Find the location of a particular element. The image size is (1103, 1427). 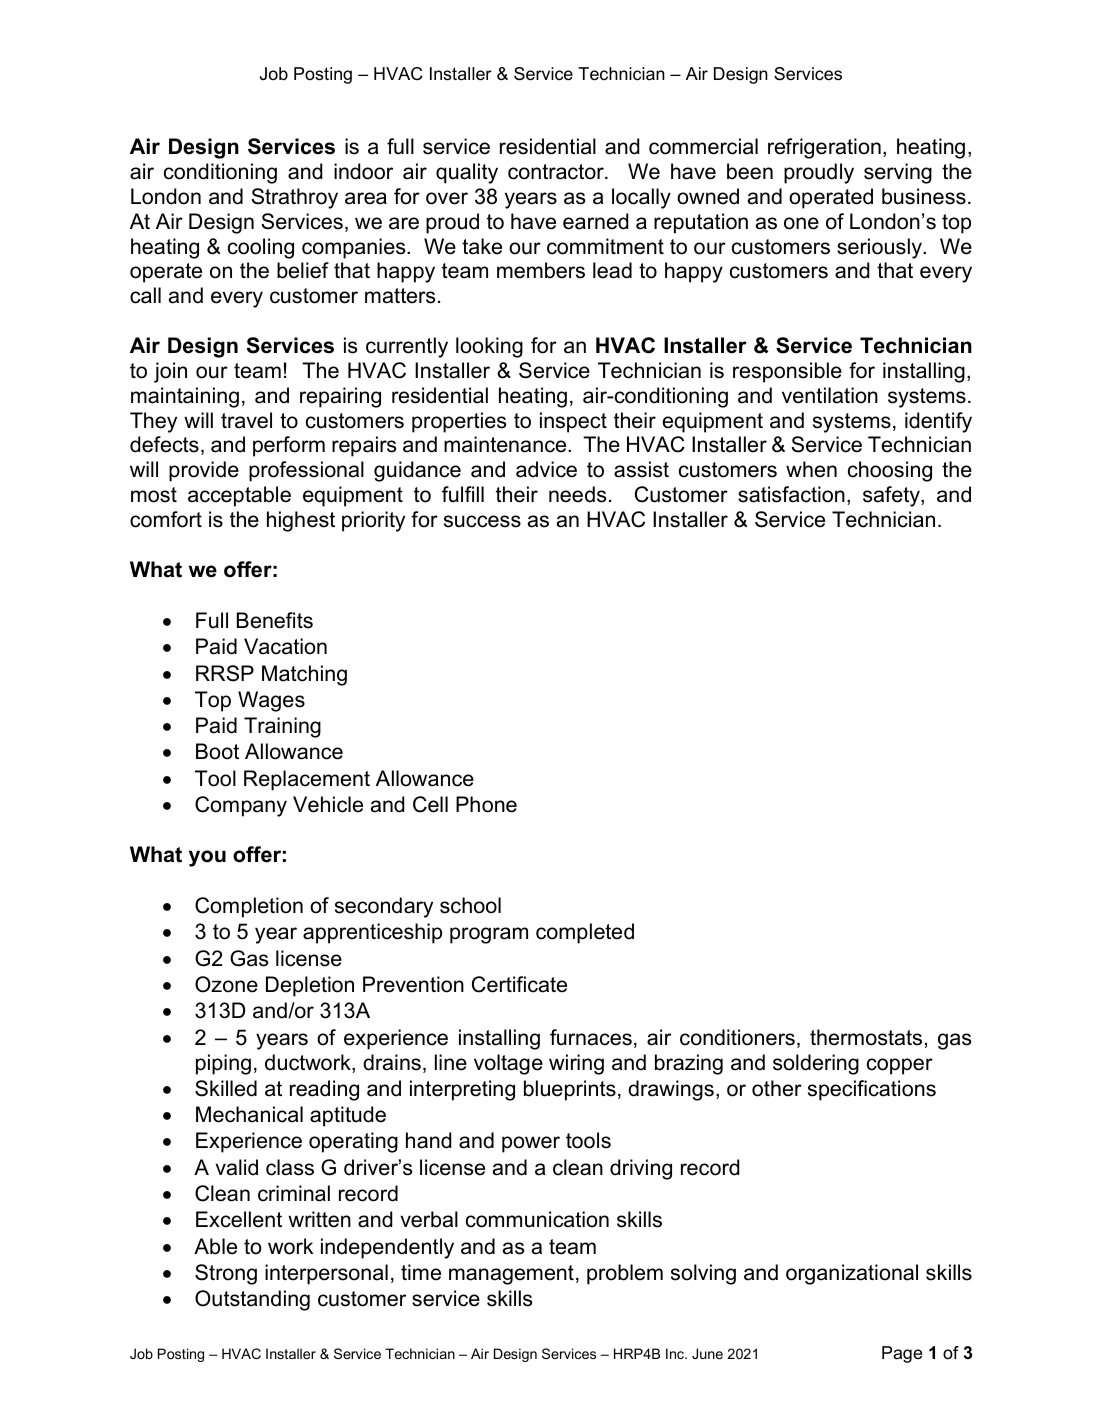

Outstanding is located at coordinates (252, 1300).
